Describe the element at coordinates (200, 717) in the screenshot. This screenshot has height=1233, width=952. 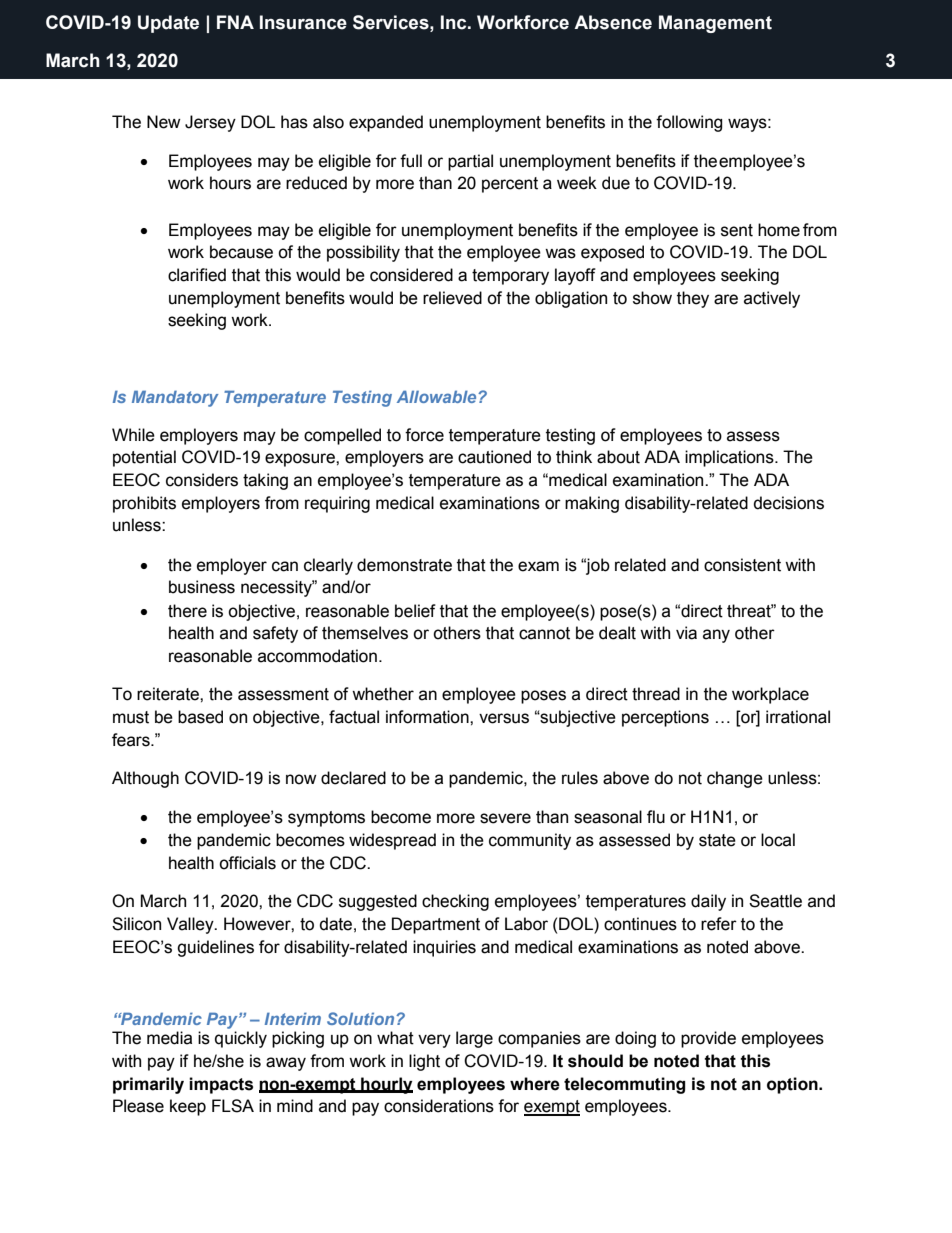
I see `based` at that location.
